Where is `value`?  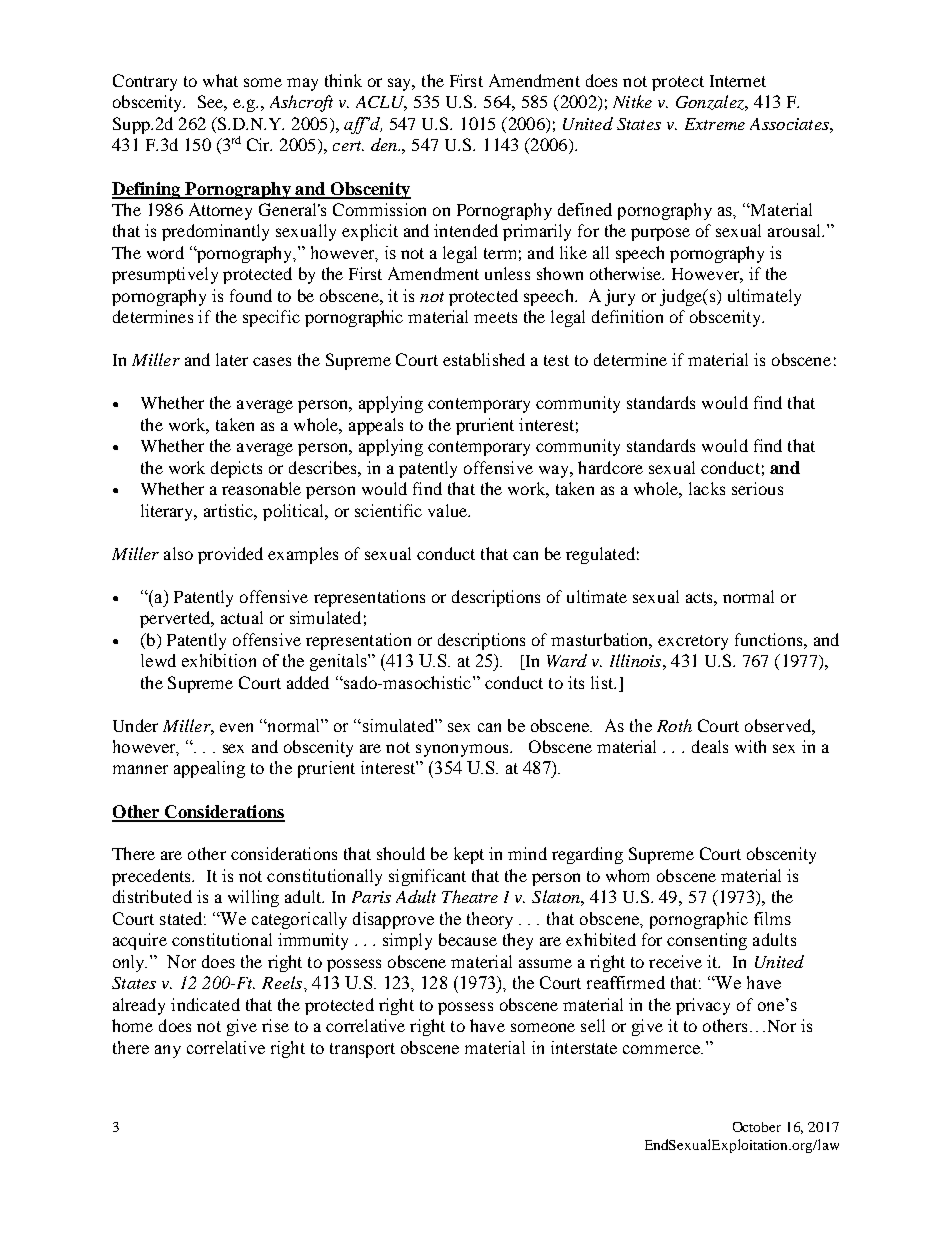
value is located at coordinates (448, 510).
